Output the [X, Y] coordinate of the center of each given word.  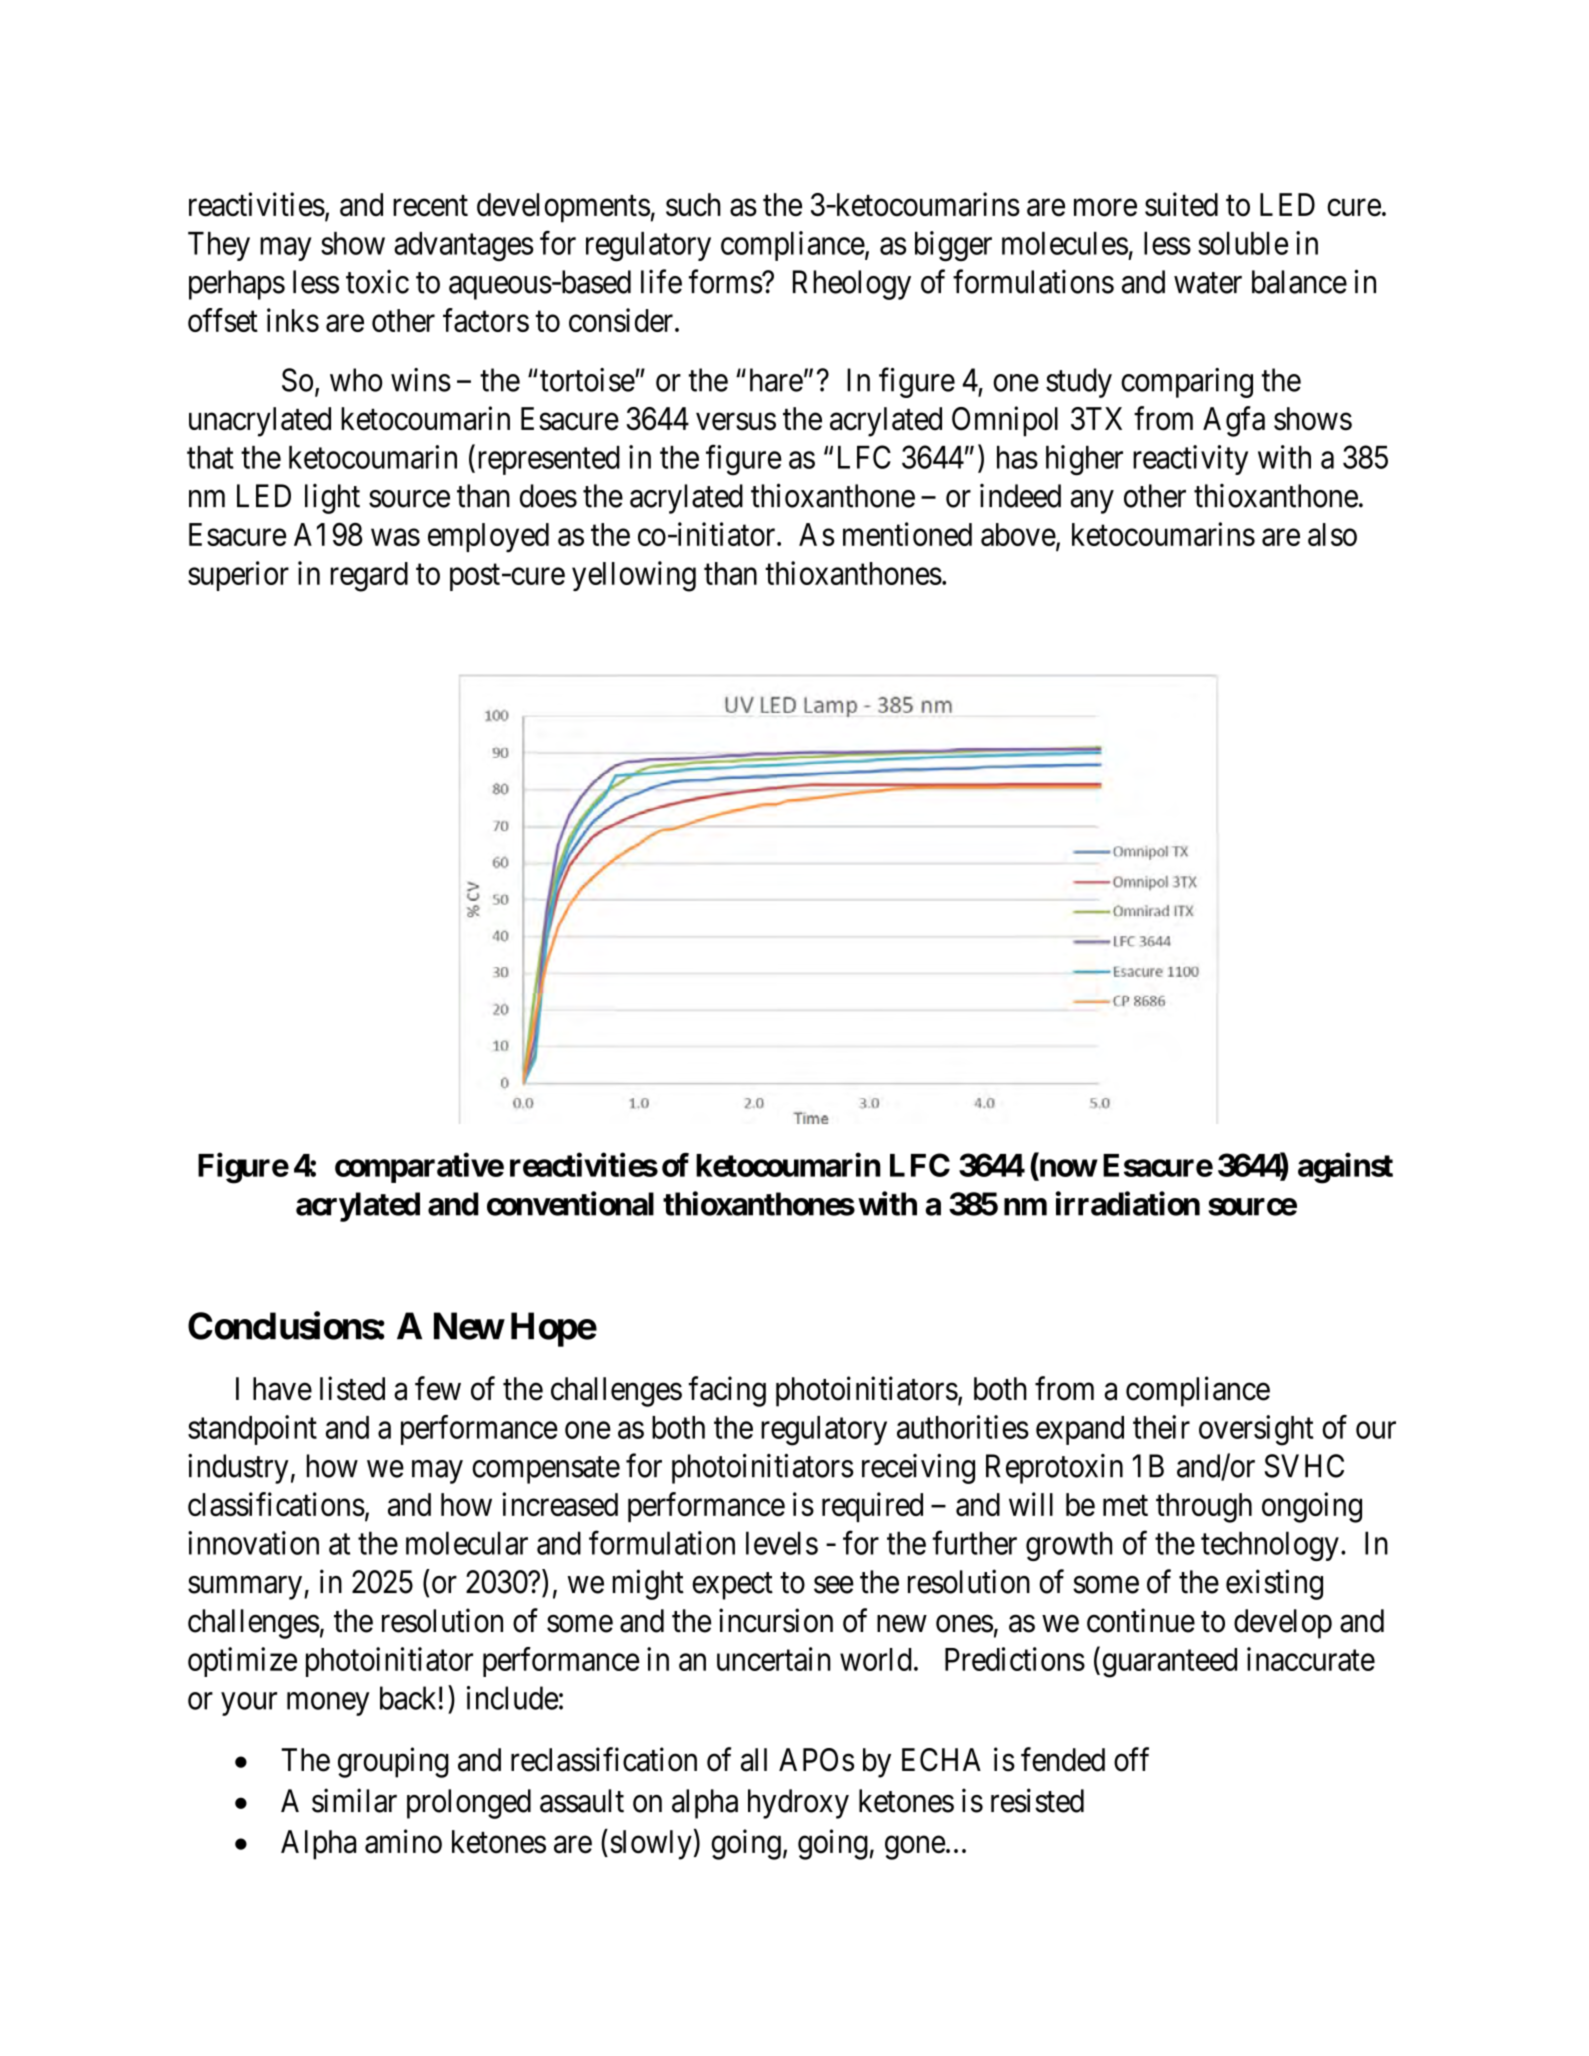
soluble [1243, 243]
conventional [570, 1203]
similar [354, 1800]
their [1161, 1427]
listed [352, 1388]
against [1345, 1168]
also [1332, 534]
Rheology [852, 285]
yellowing [634, 576]
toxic [377, 281]
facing [727, 1391]
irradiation [1128, 1203]
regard [369, 577]
